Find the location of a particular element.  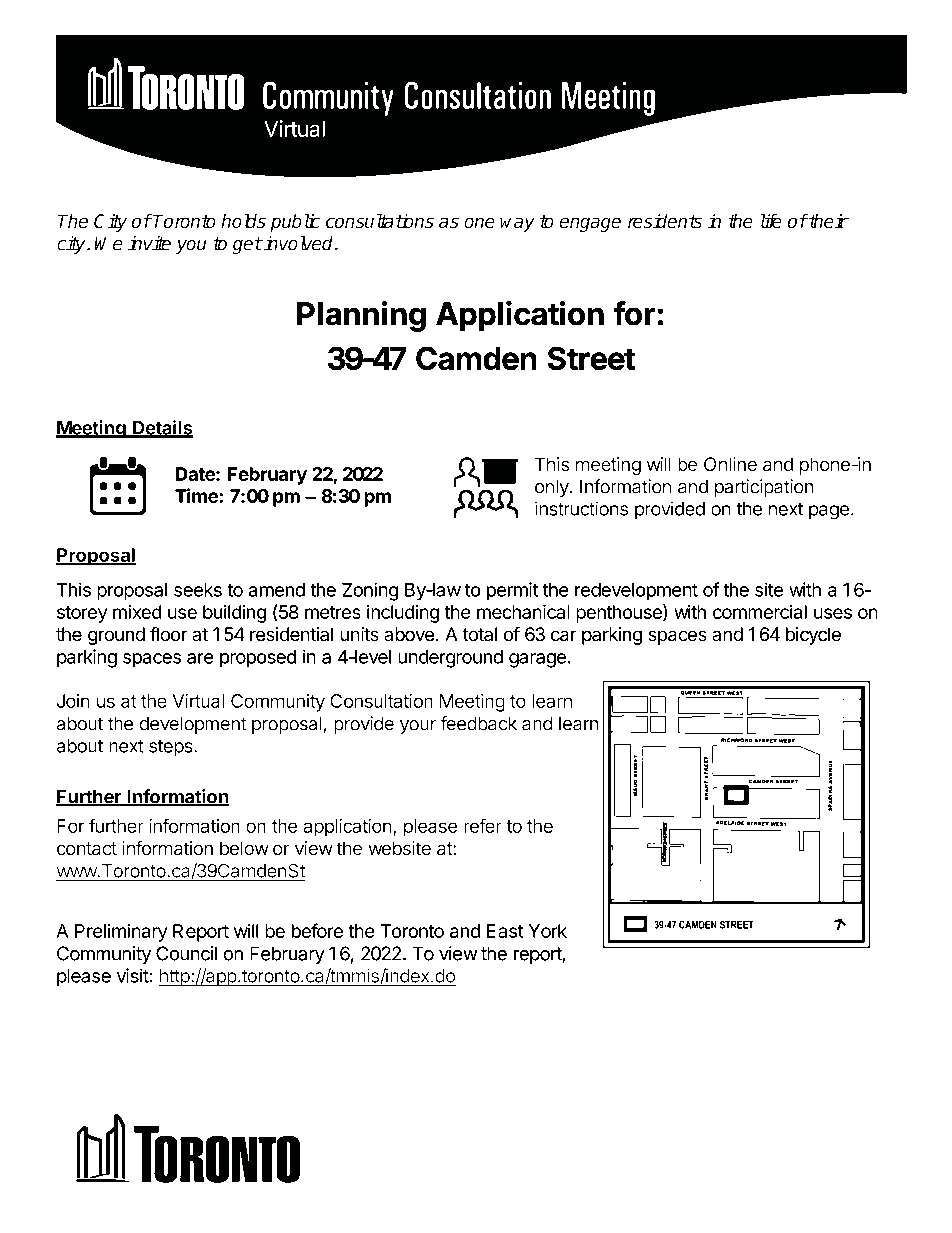

invite is located at coordinates (149, 243).
